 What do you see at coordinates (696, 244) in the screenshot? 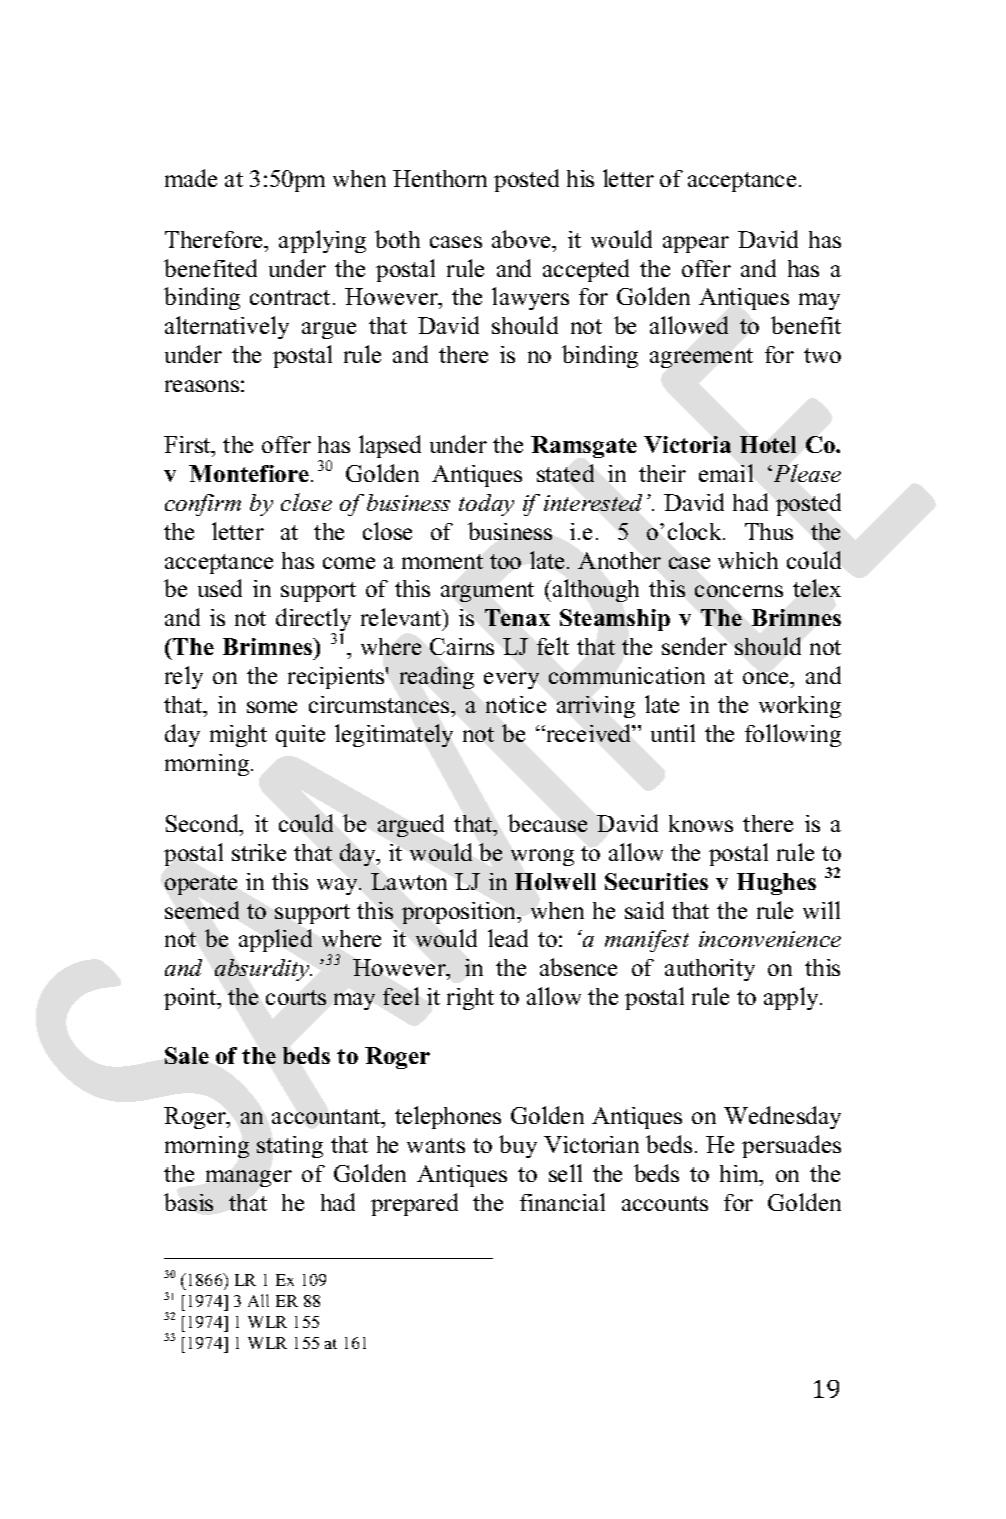
I see `appear` at bounding box center [696, 244].
